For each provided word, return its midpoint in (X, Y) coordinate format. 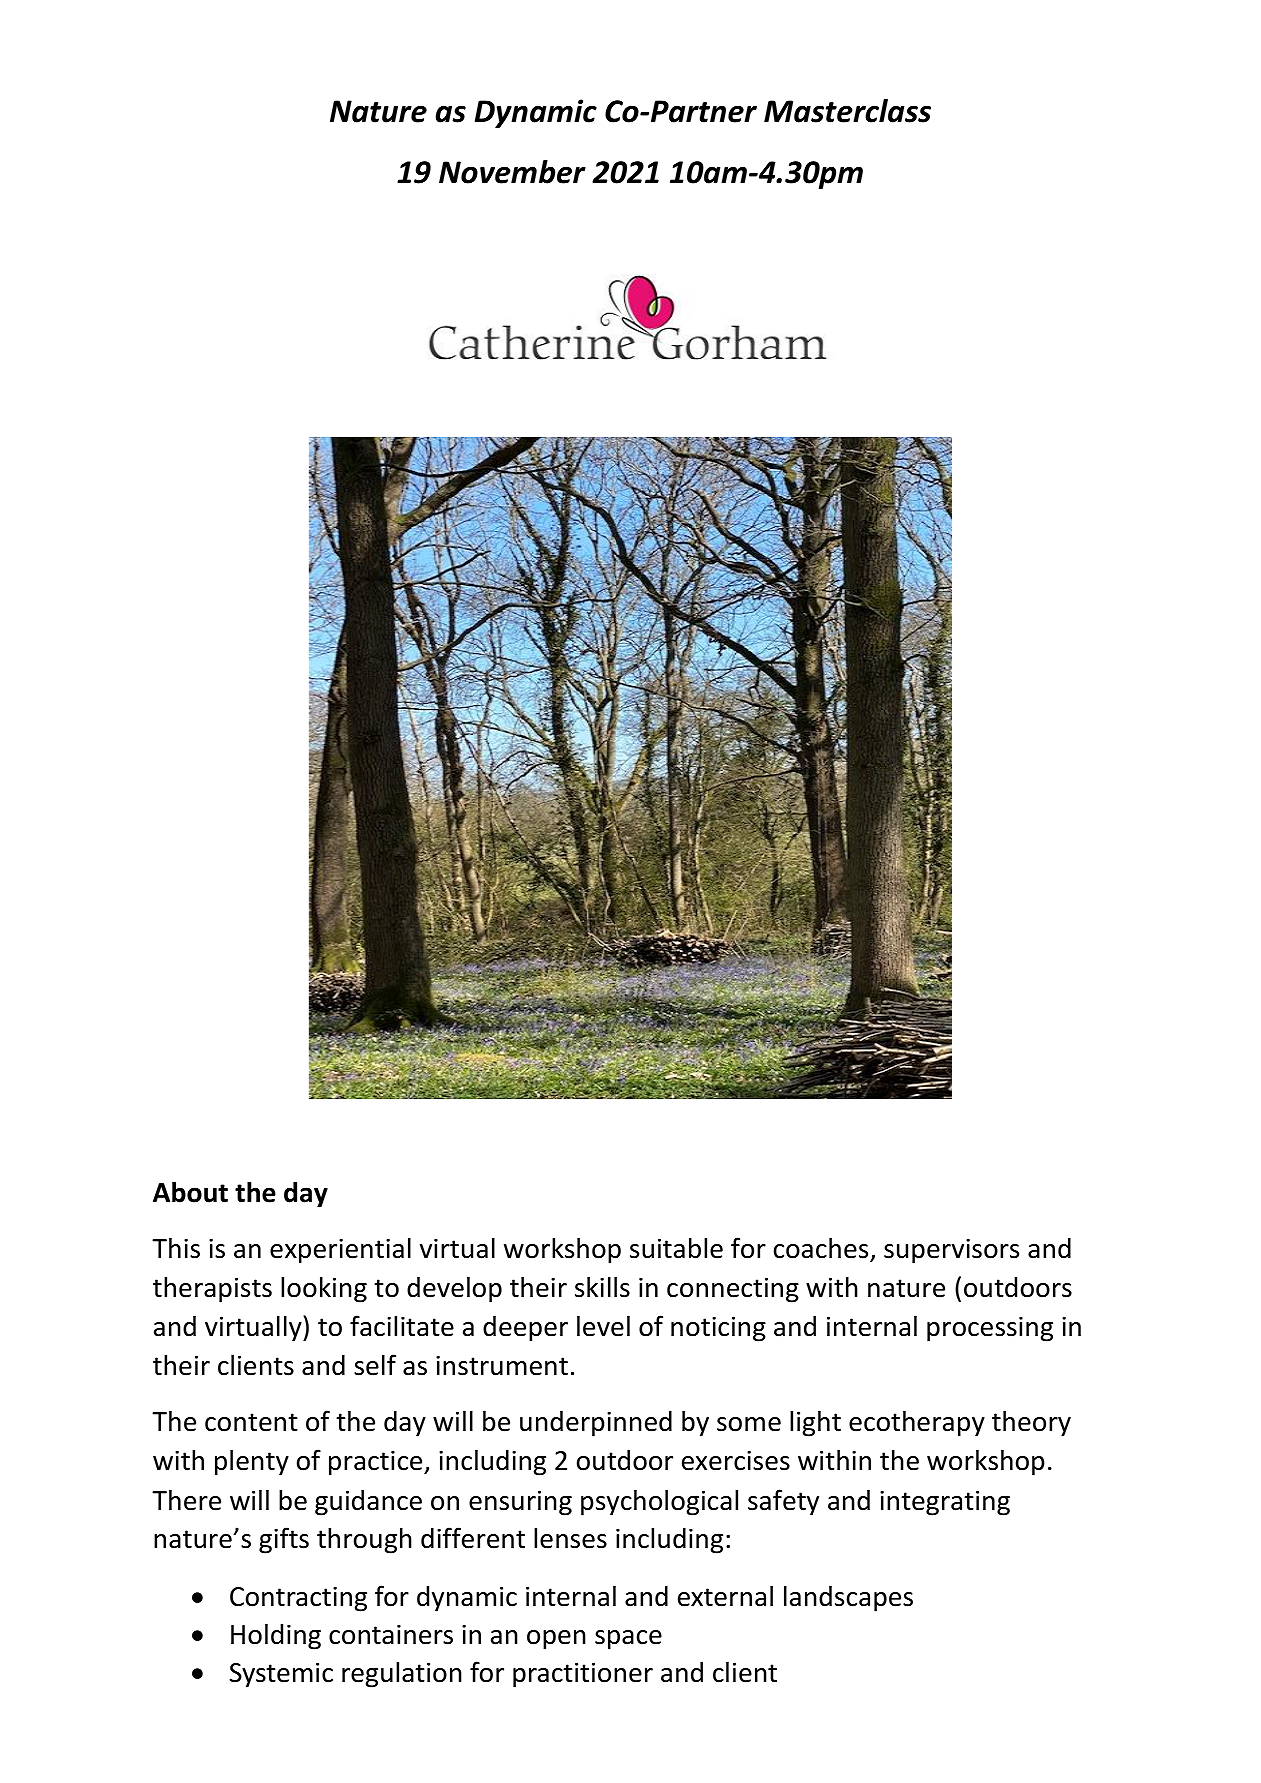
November (512, 172)
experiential (340, 1250)
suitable (676, 1248)
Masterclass (847, 111)
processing (990, 1329)
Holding (276, 1636)
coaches (822, 1249)
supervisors (951, 1251)
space (628, 1640)
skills (602, 1287)
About (190, 1192)
